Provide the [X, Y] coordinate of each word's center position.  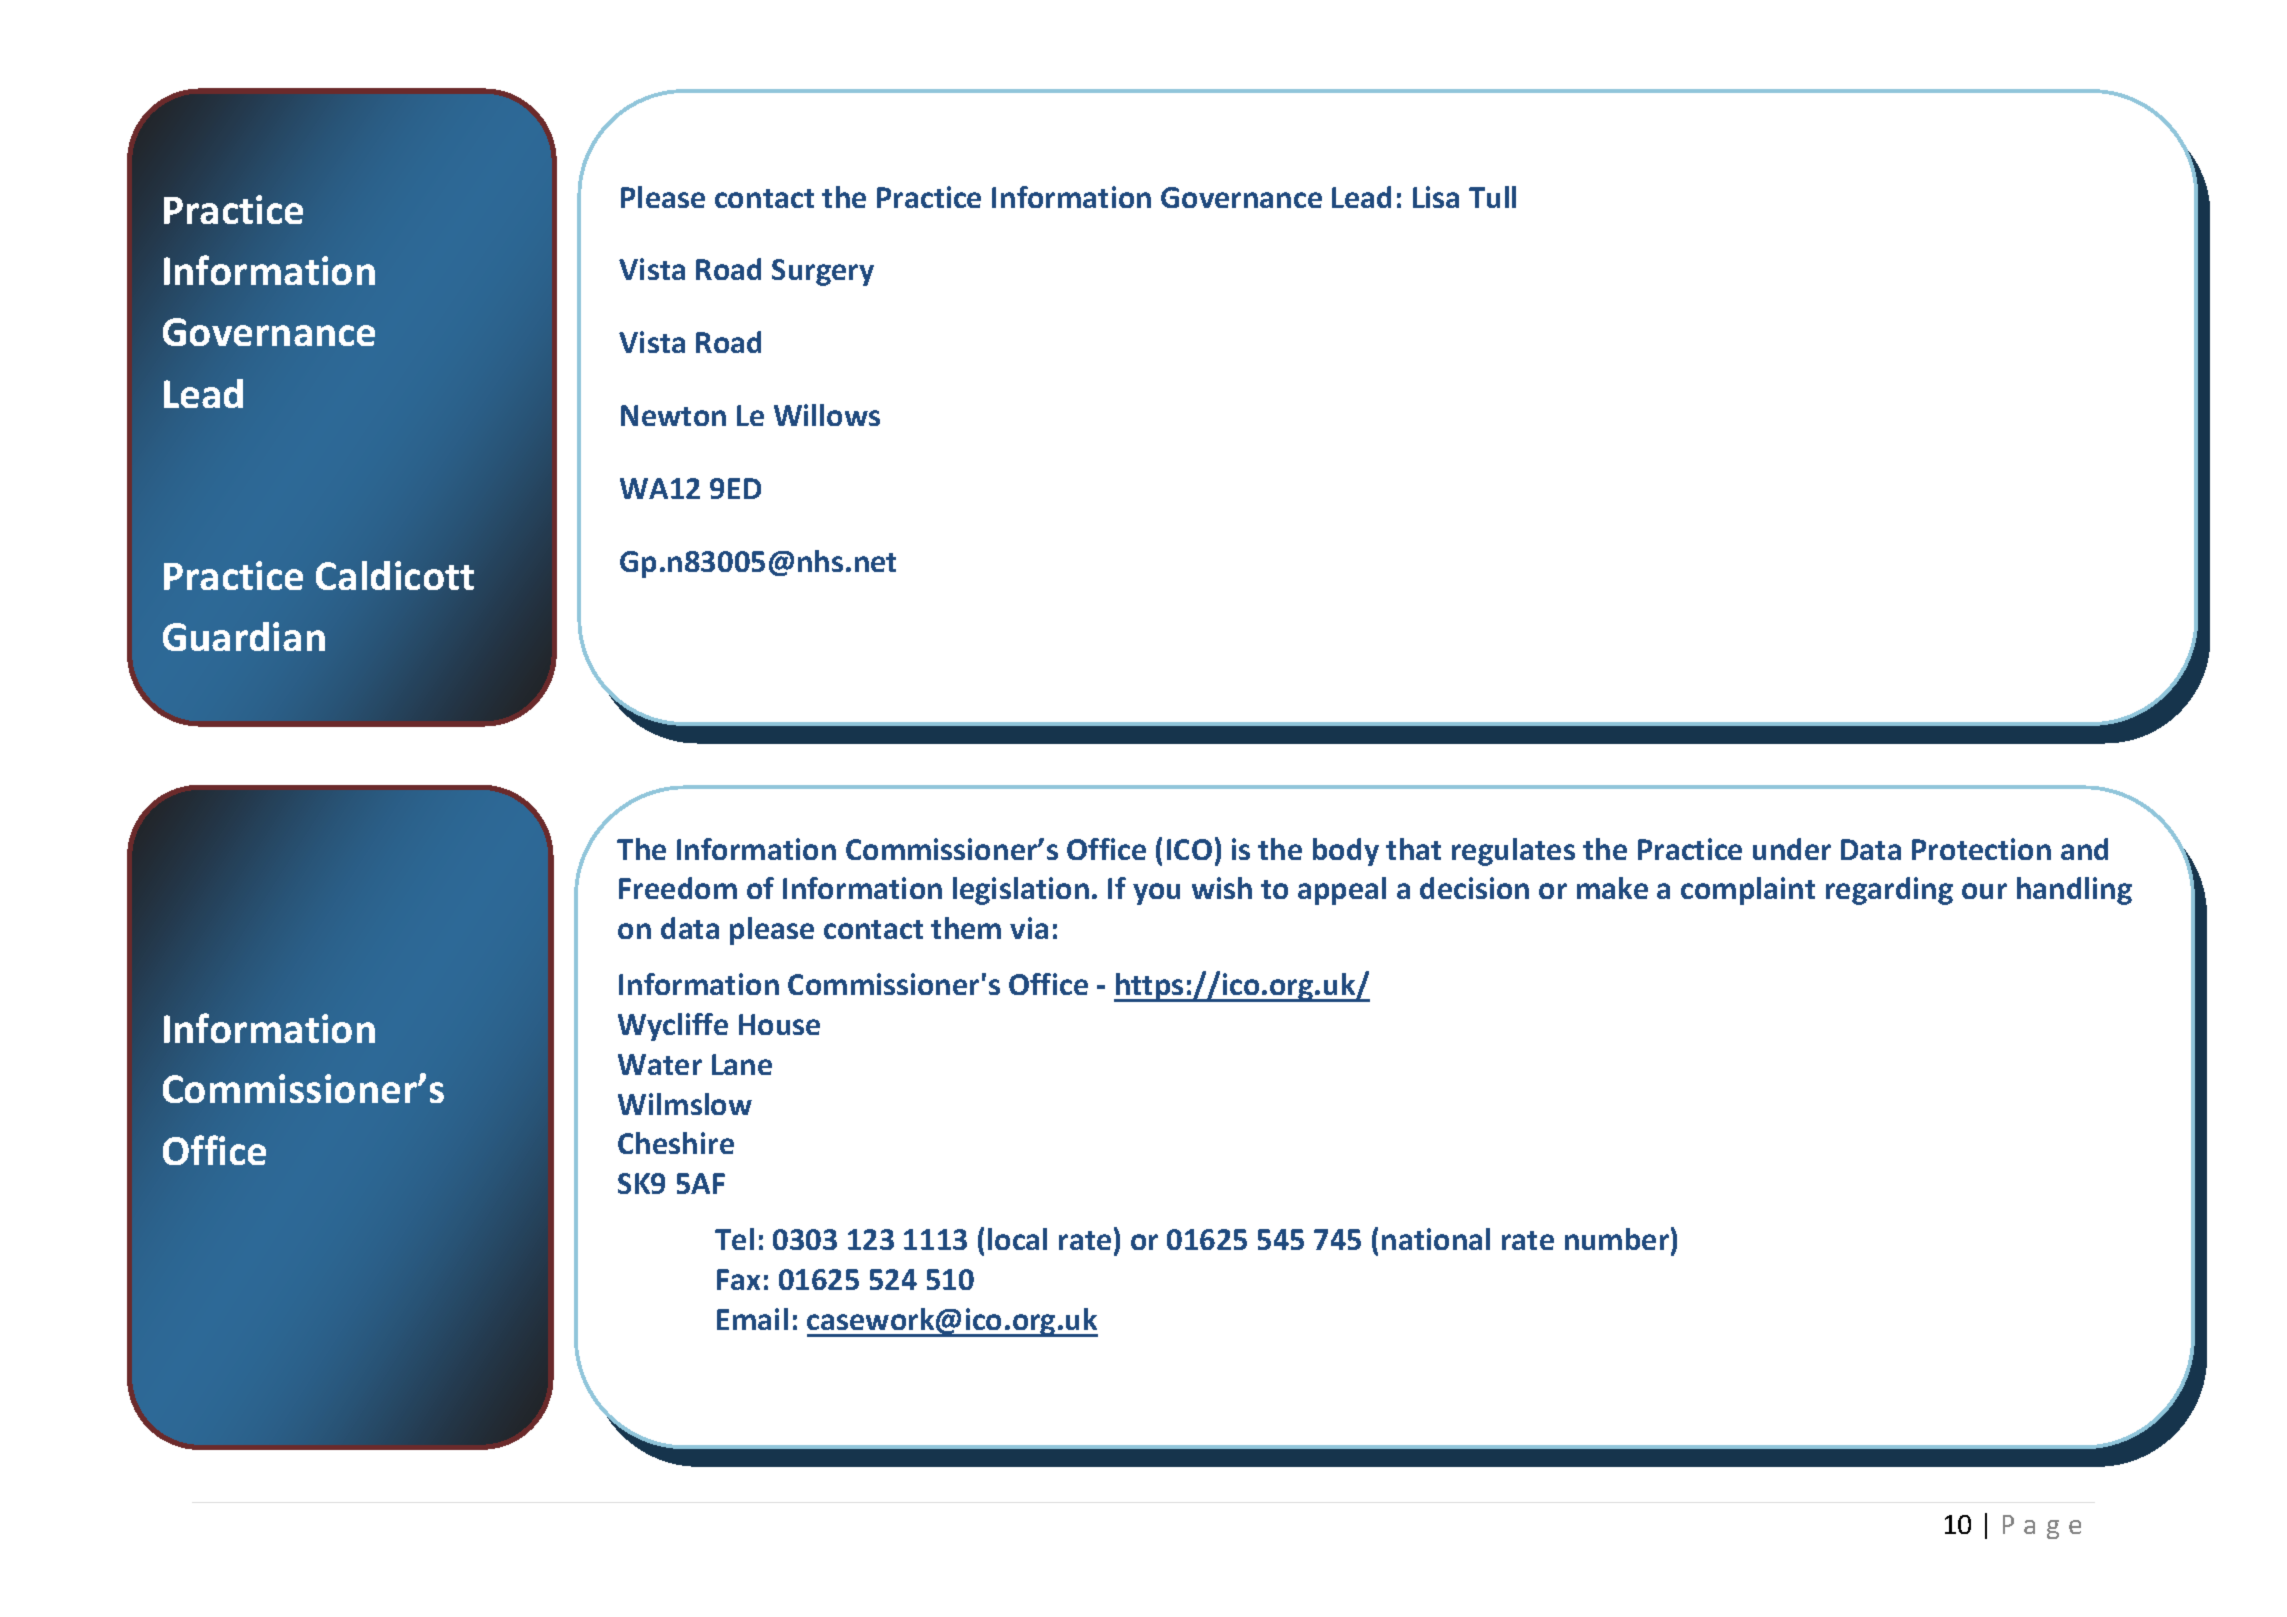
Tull [1492, 197]
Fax [738, 1279]
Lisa [1436, 197]
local [1017, 1239]
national [1436, 1239]
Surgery [823, 272]
